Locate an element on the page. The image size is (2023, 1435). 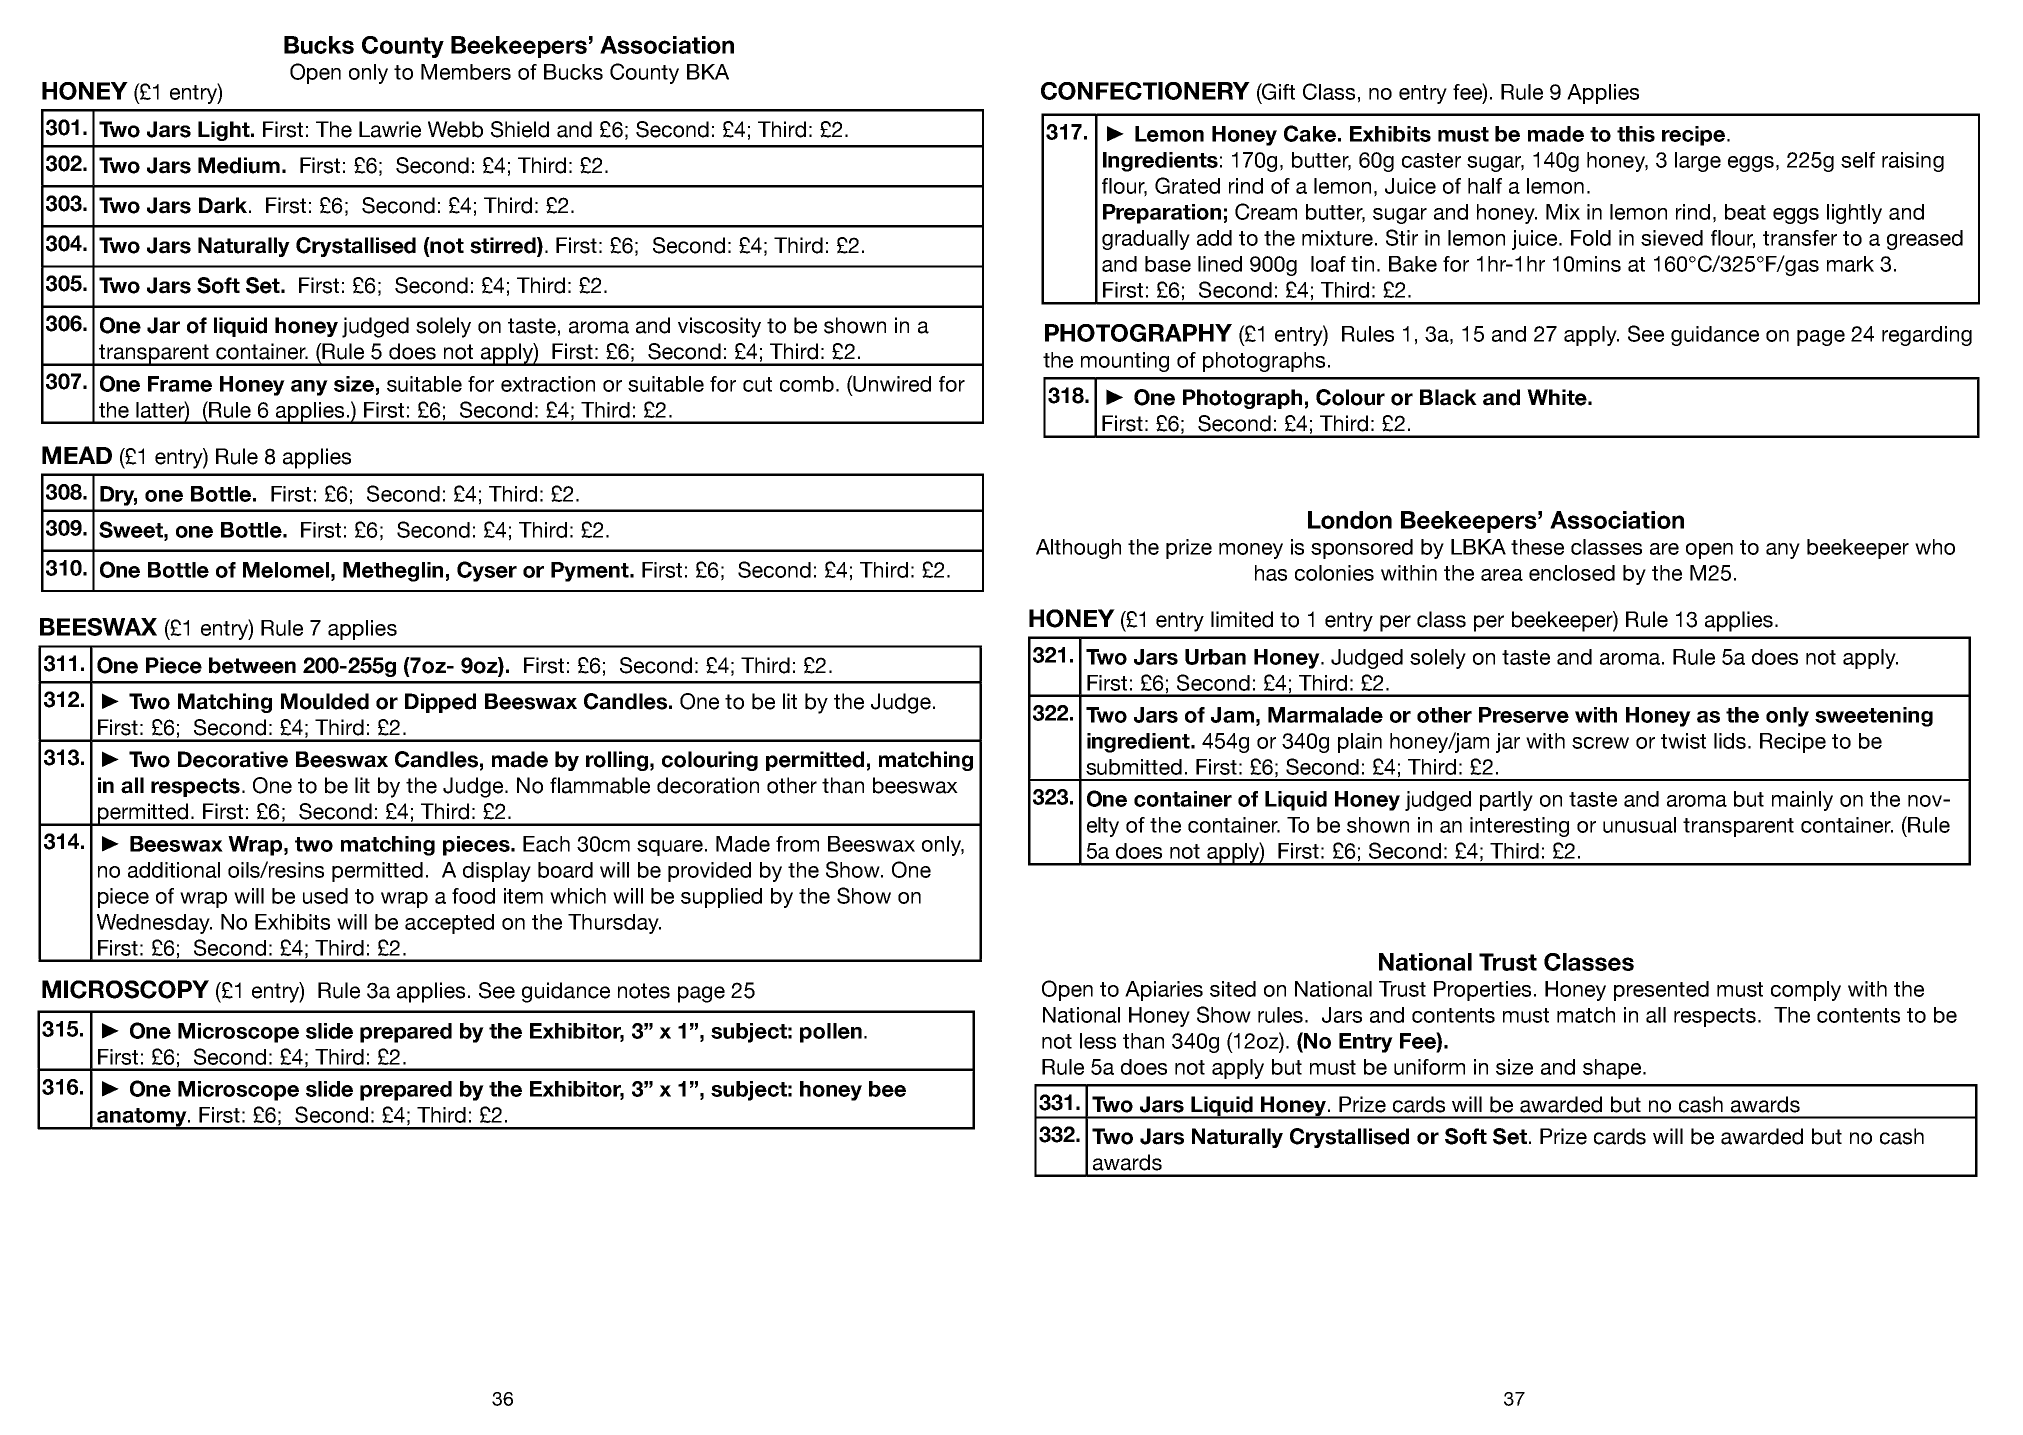
this is located at coordinates (1636, 134).
